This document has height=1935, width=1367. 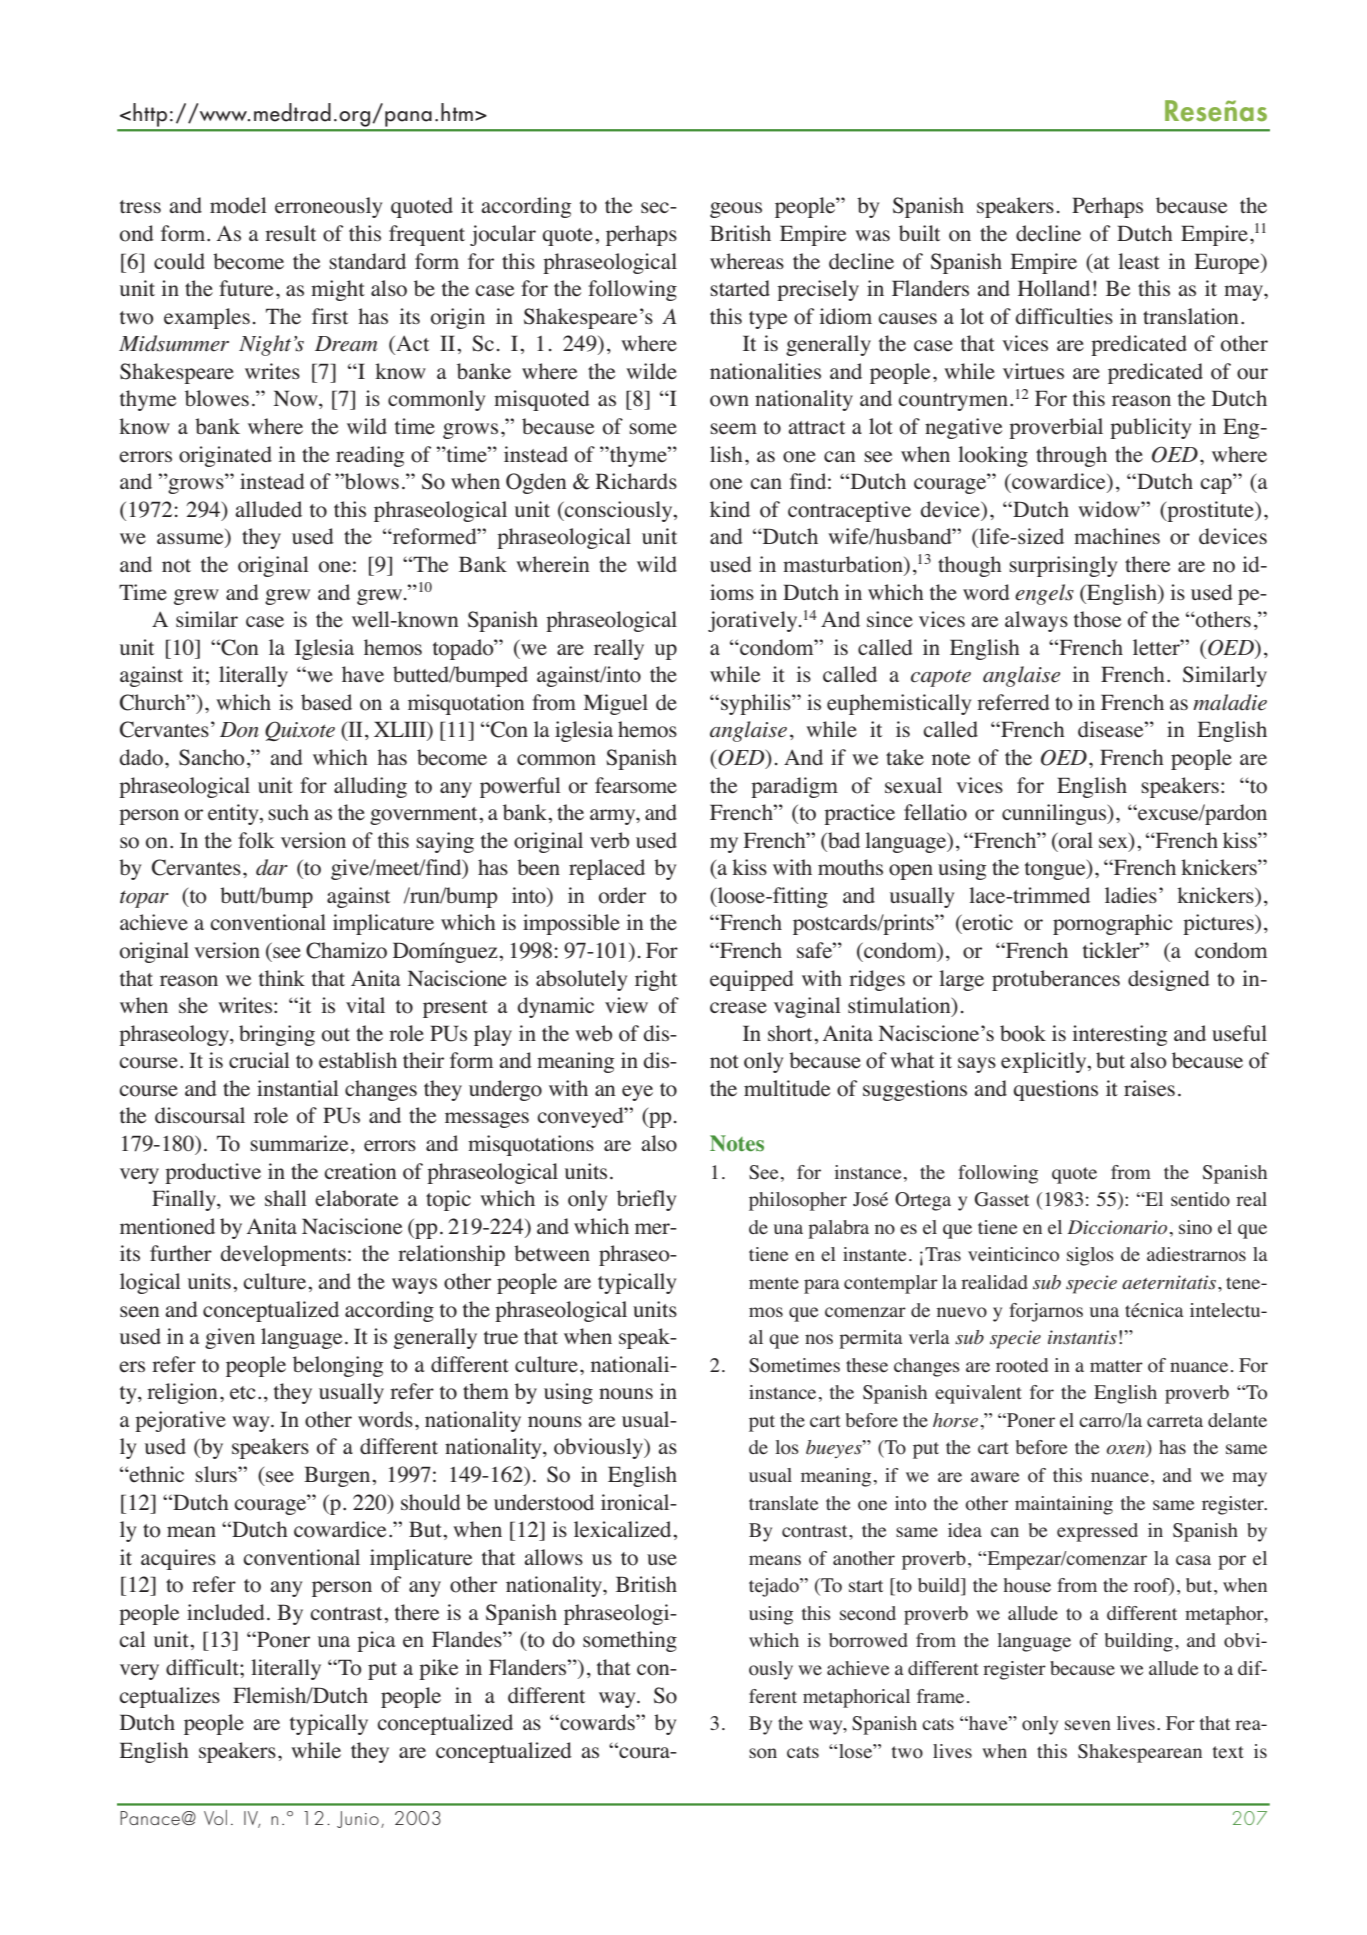 What do you see at coordinates (215, 1817) in the document?
I see `Vol` at bounding box center [215, 1817].
